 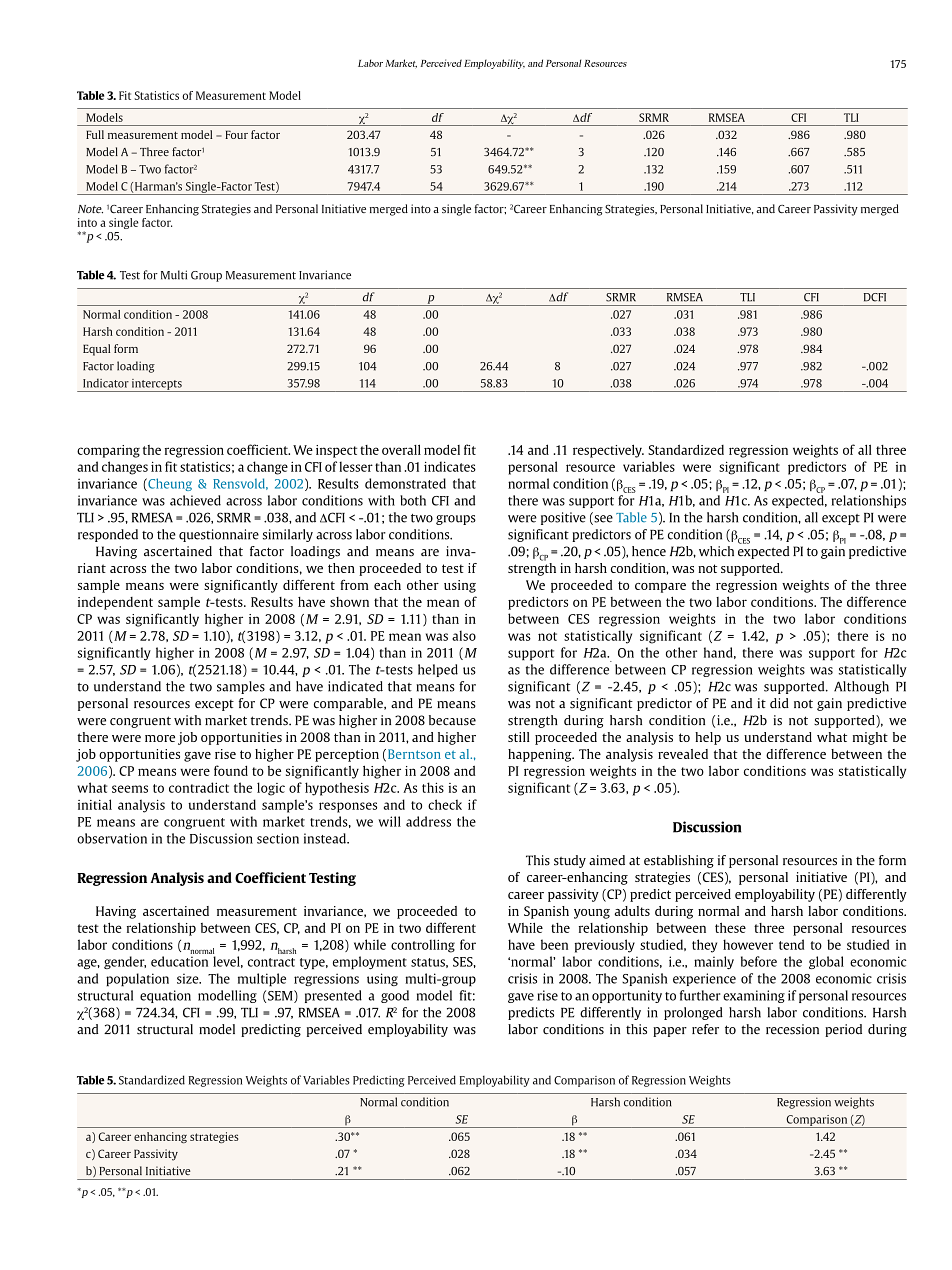 What do you see at coordinates (165, 996) in the screenshot?
I see `equation` at bounding box center [165, 996].
